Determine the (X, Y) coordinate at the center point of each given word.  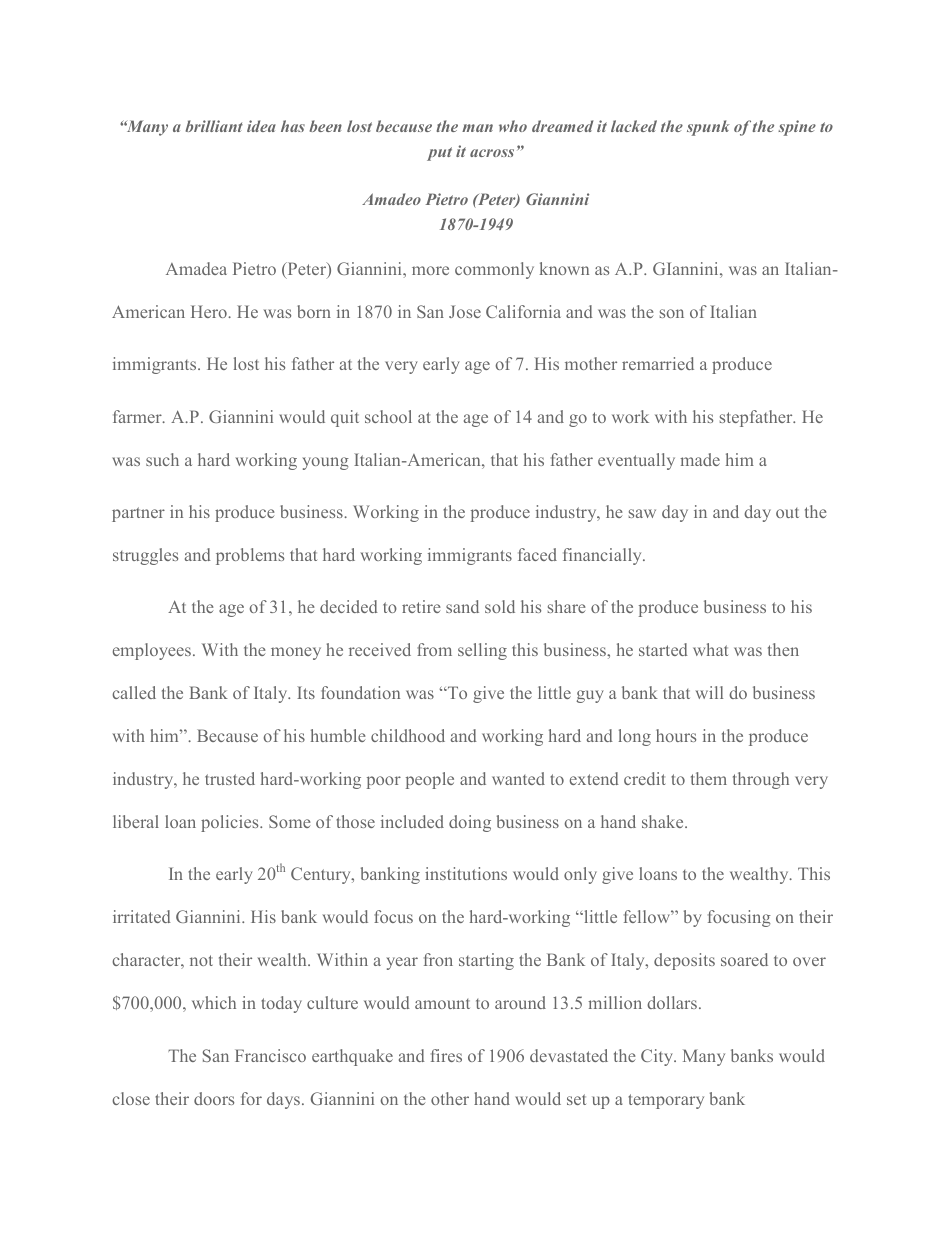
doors (214, 1098)
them (709, 778)
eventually (636, 461)
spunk (708, 128)
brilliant (214, 126)
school (388, 416)
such (162, 459)
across (492, 153)
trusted (230, 778)
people (430, 780)
